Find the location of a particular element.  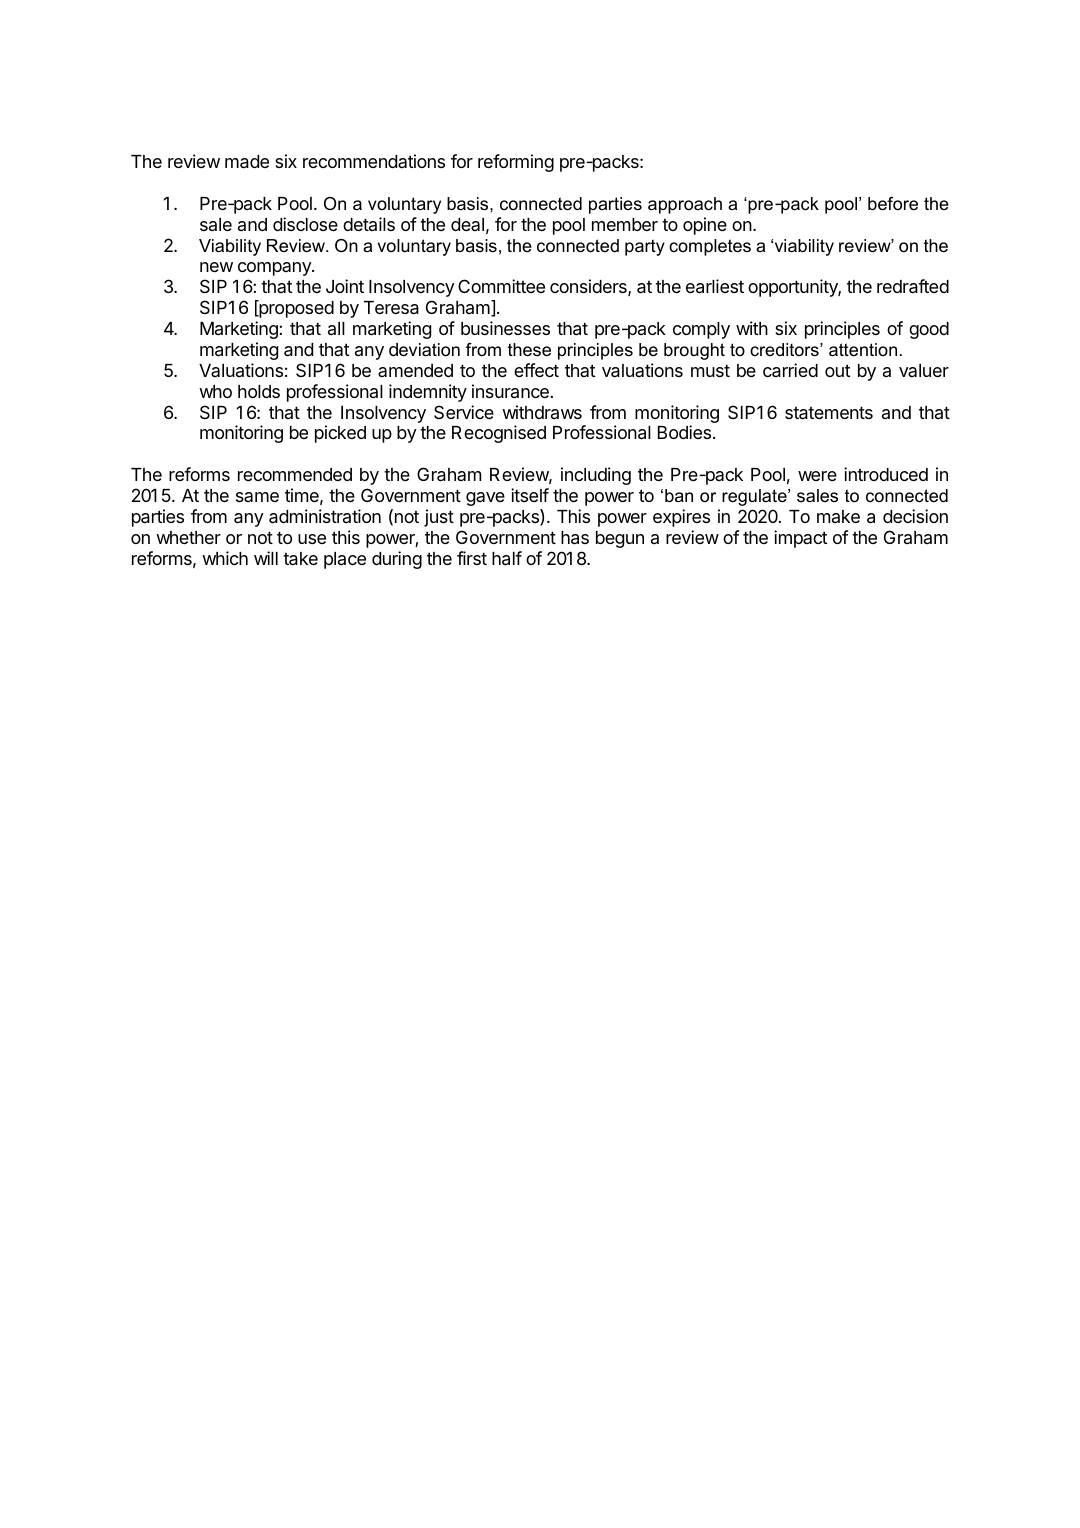

were is located at coordinates (817, 476).
